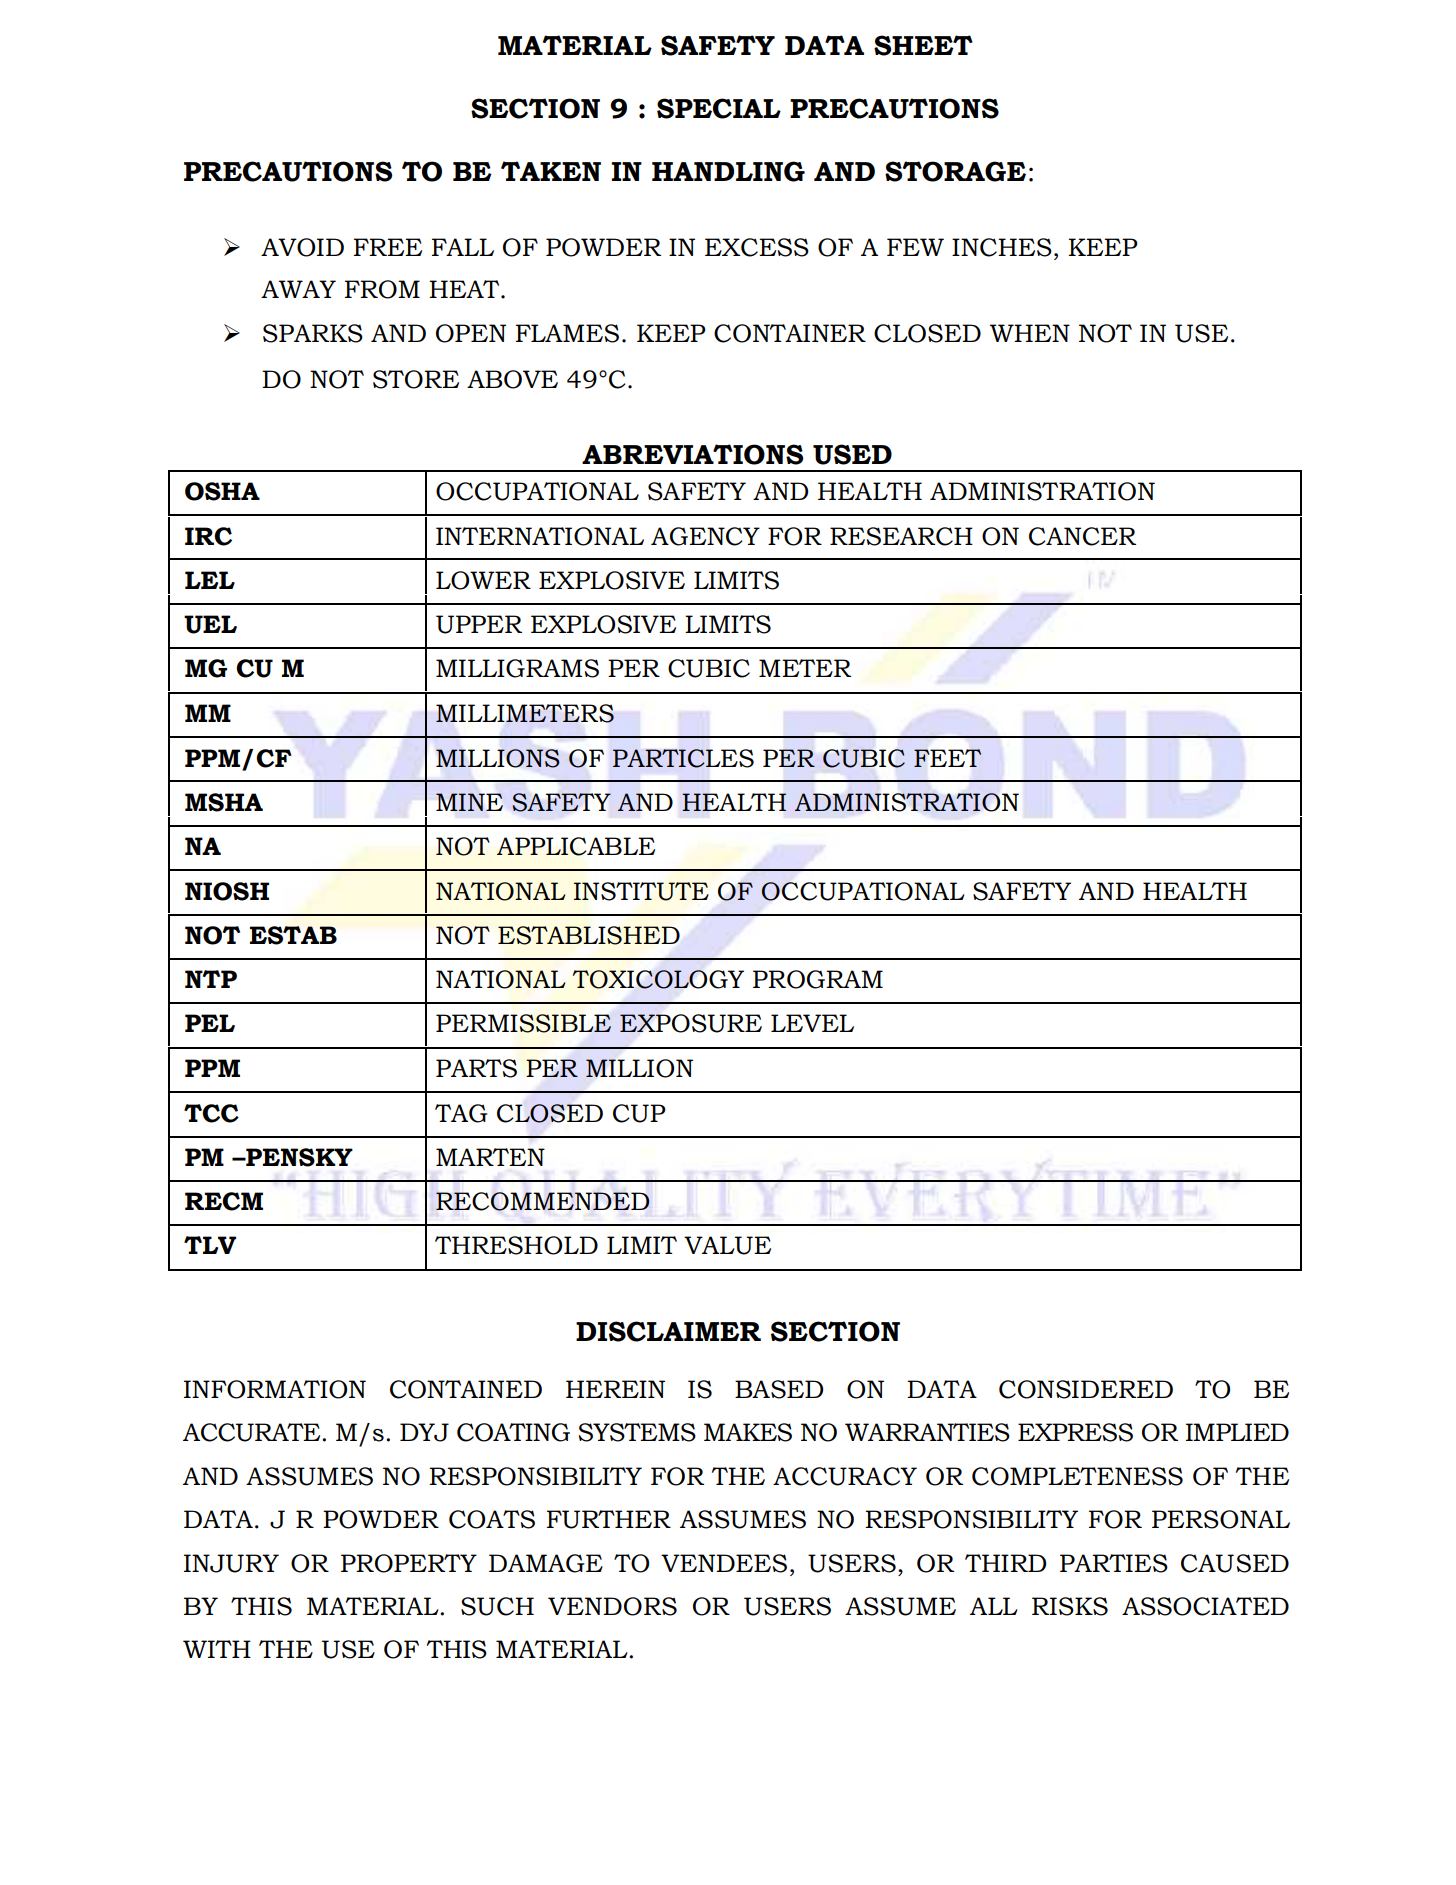  I want to click on VENDORS, so click(612, 1606).
